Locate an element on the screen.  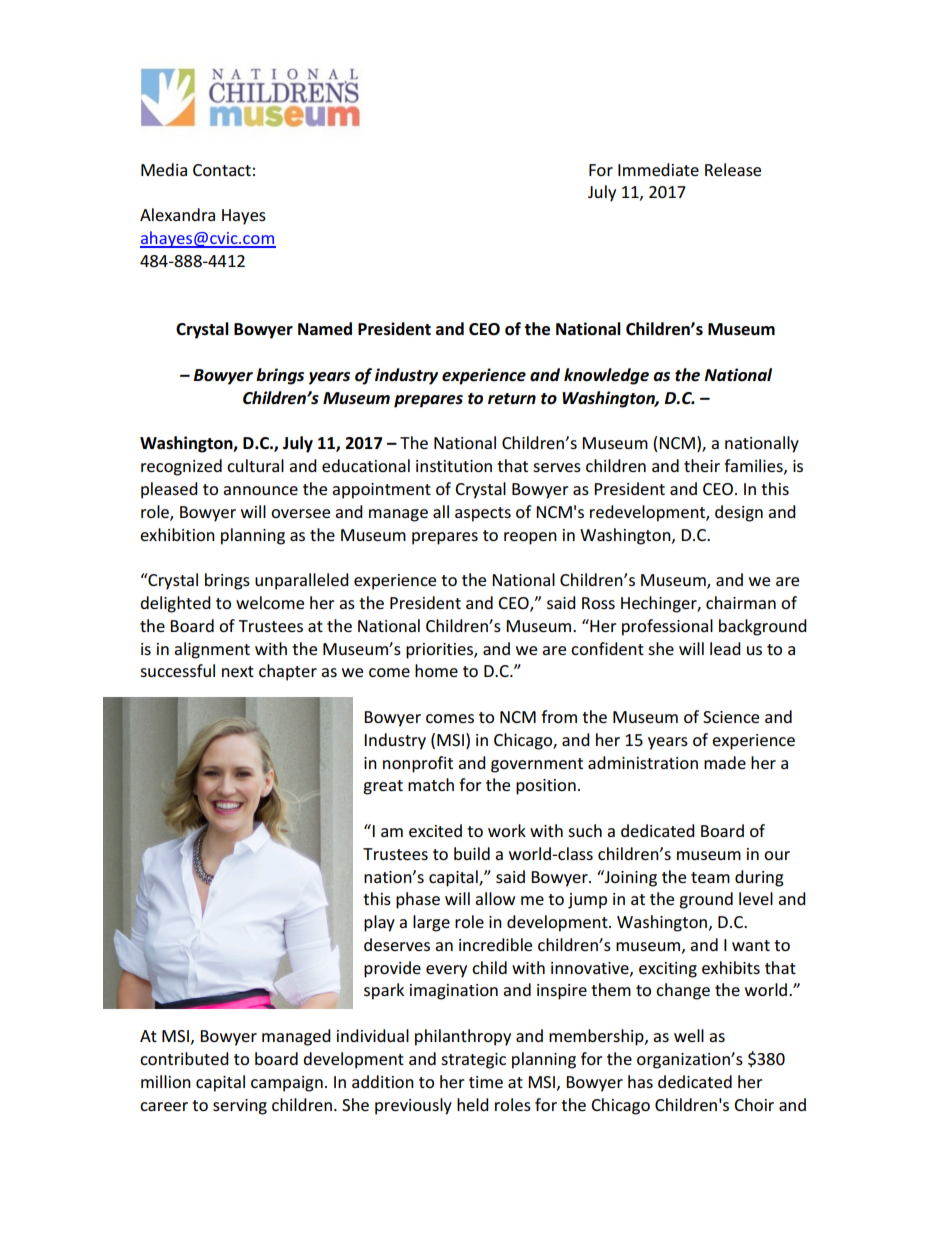
alignment is located at coordinates (212, 650).
